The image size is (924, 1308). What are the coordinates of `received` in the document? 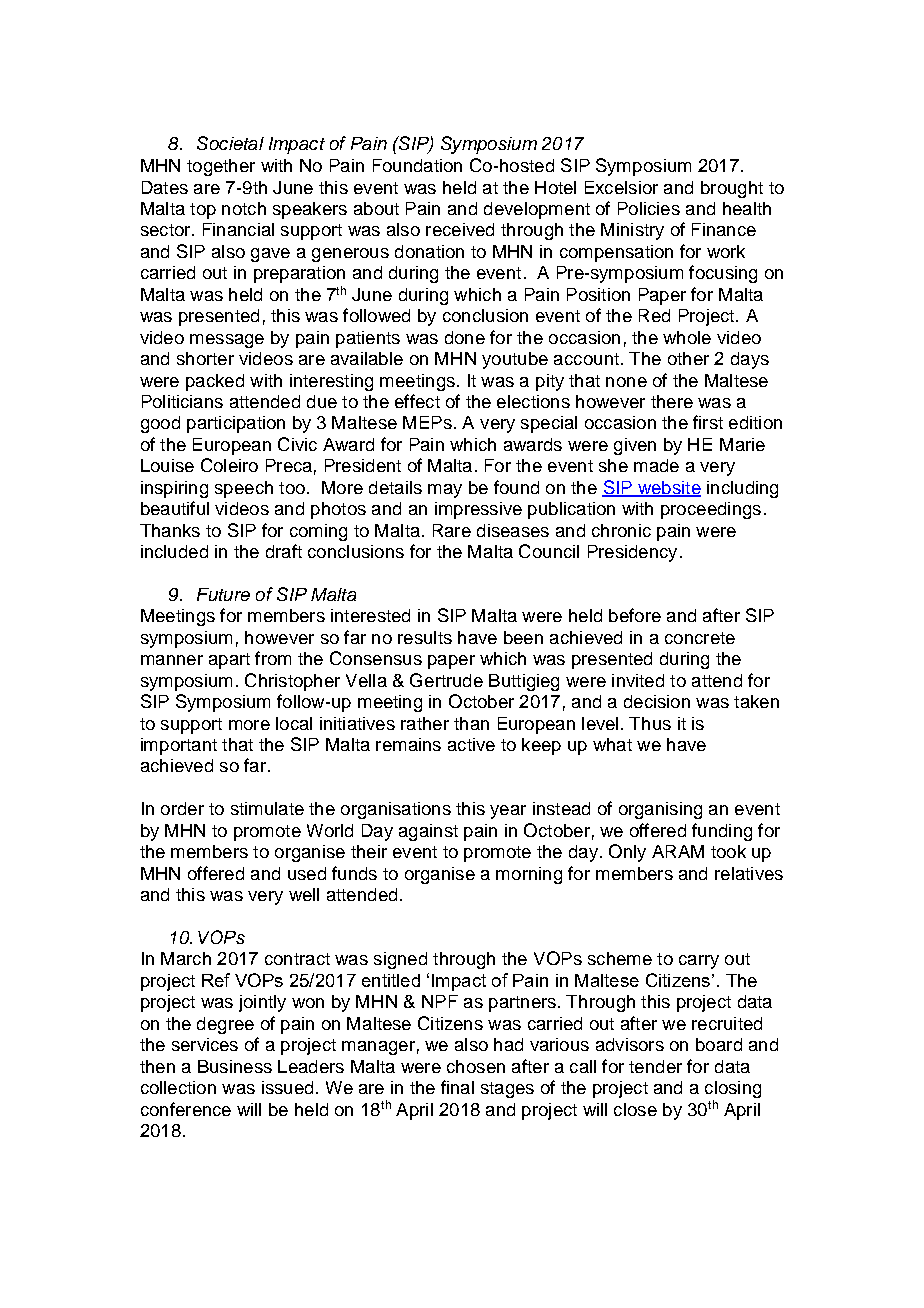 It's located at (460, 229).
